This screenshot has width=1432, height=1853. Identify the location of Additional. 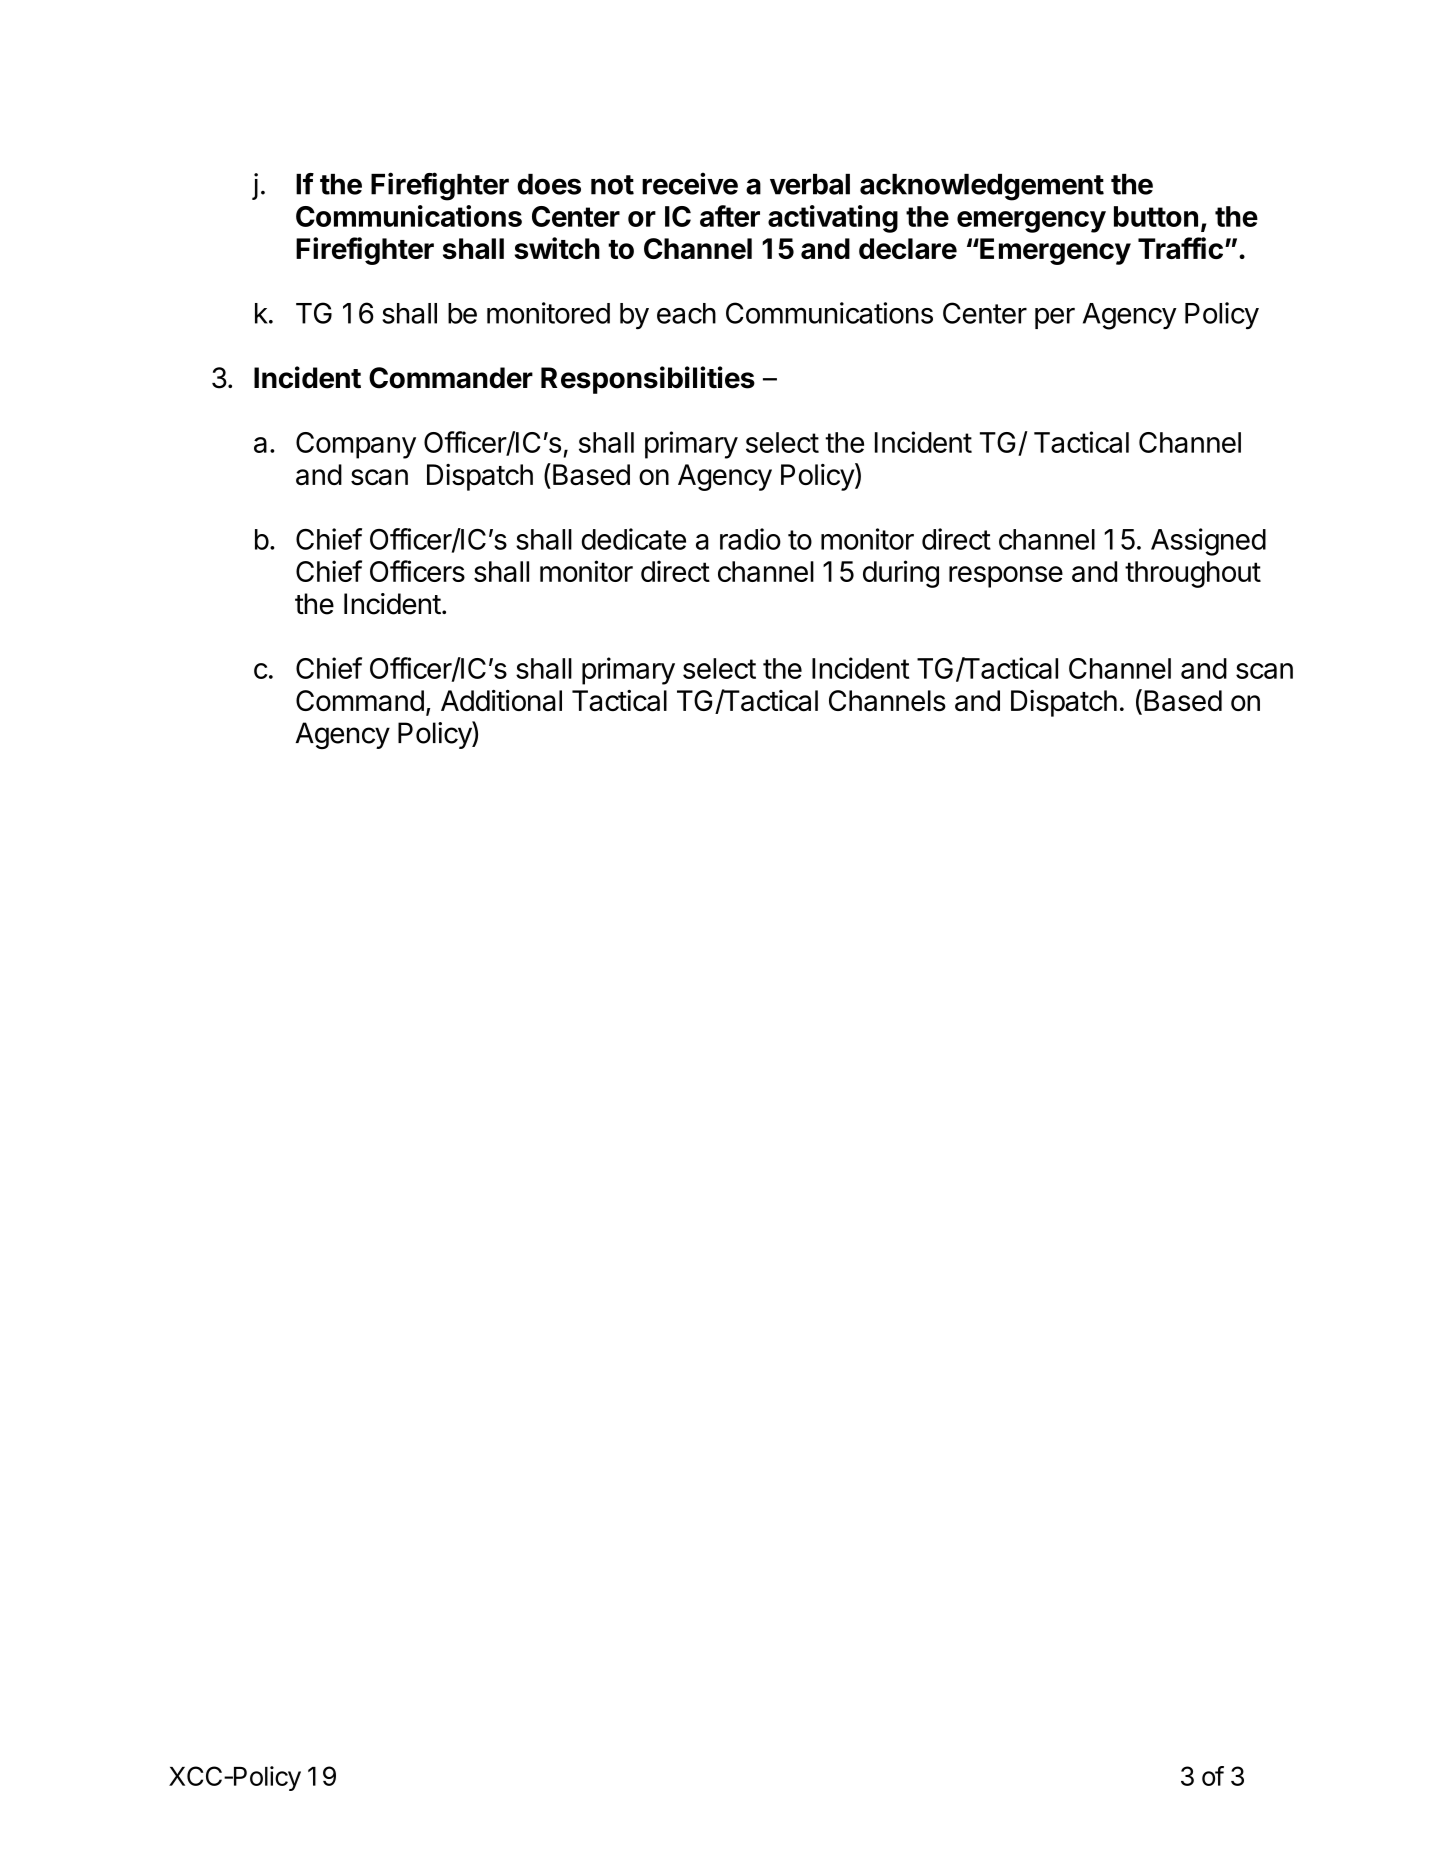
(501, 701).
